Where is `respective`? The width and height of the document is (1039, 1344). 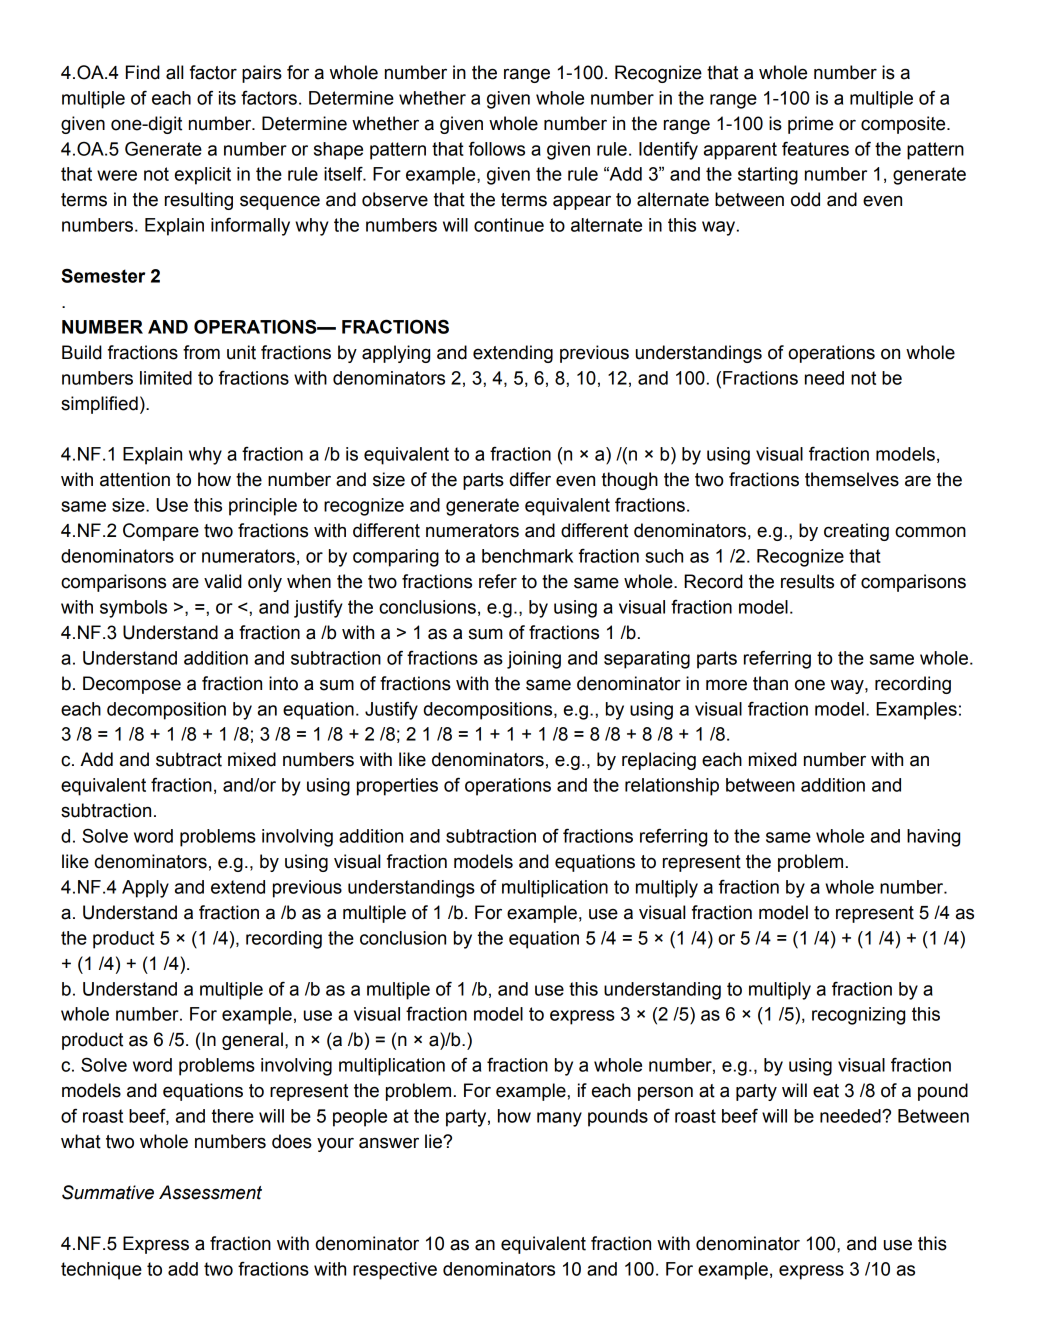 respective is located at coordinates (395, 1271).
